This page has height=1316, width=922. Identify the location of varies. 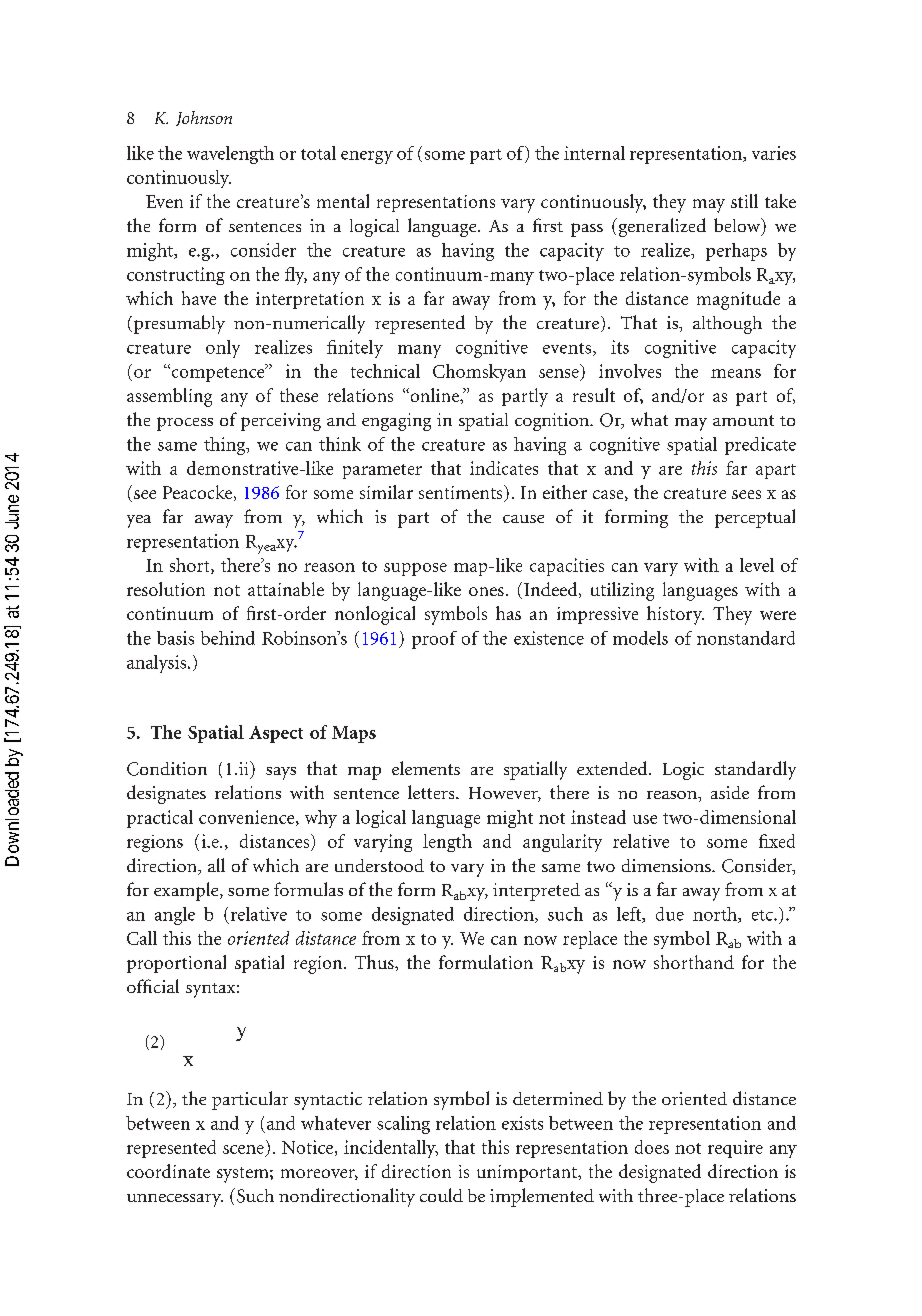
(774, 153).
